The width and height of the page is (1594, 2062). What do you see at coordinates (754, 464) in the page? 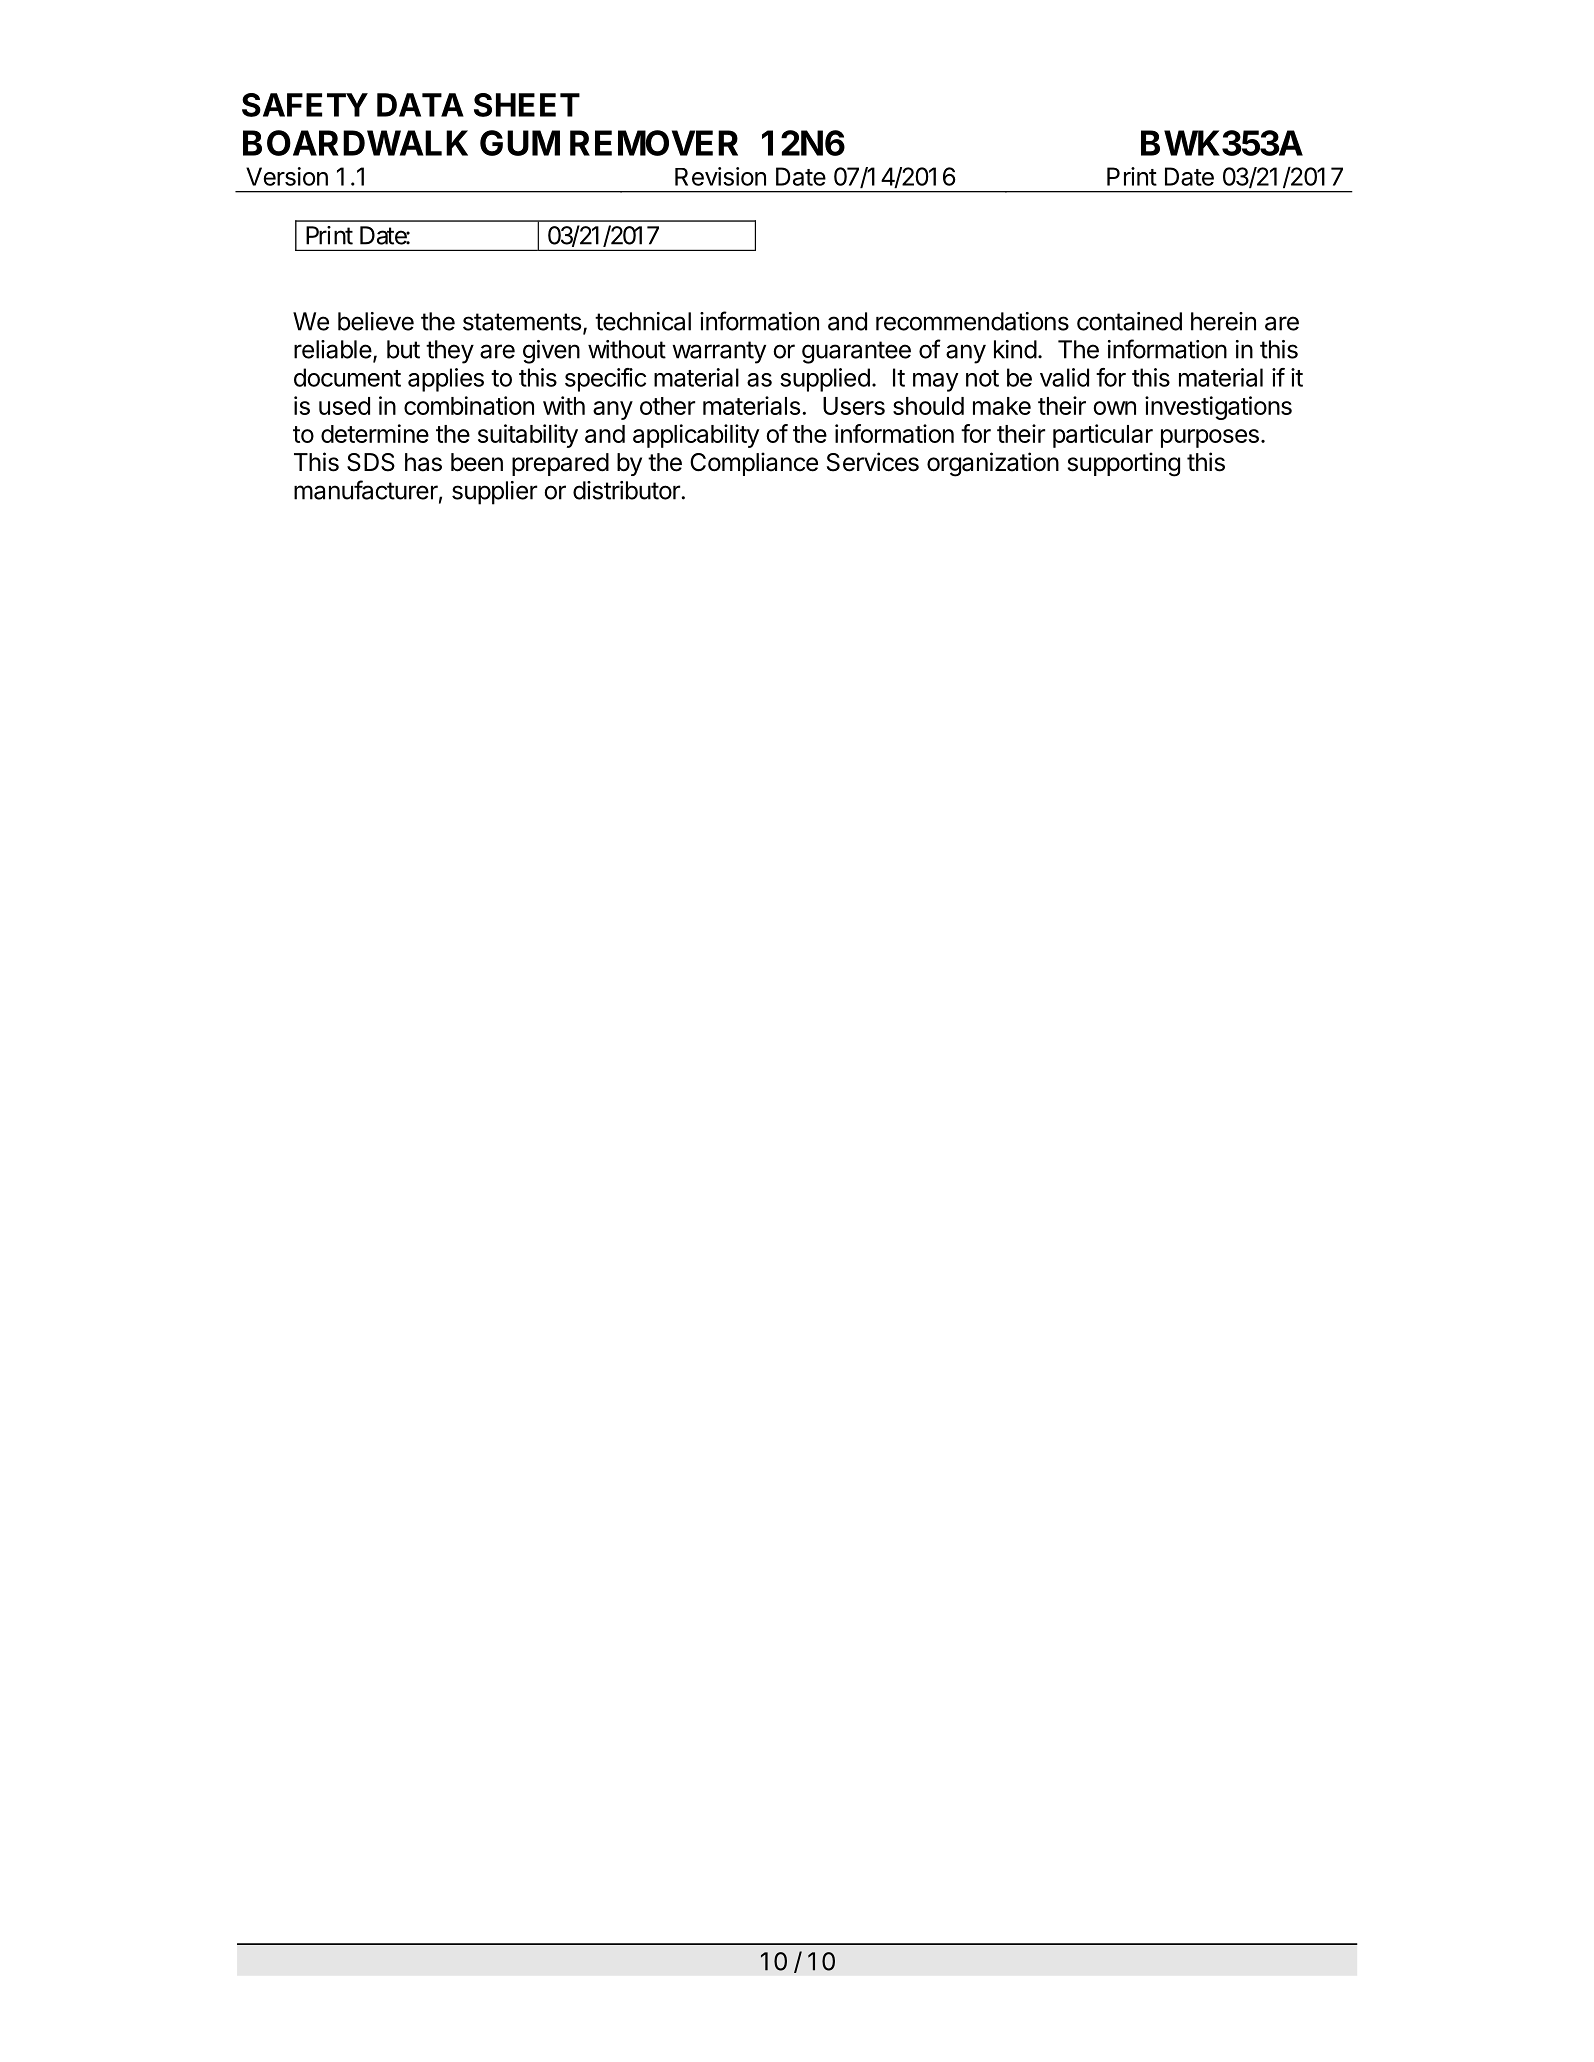
I see `Compliance` at bounding box center [754, 464].
